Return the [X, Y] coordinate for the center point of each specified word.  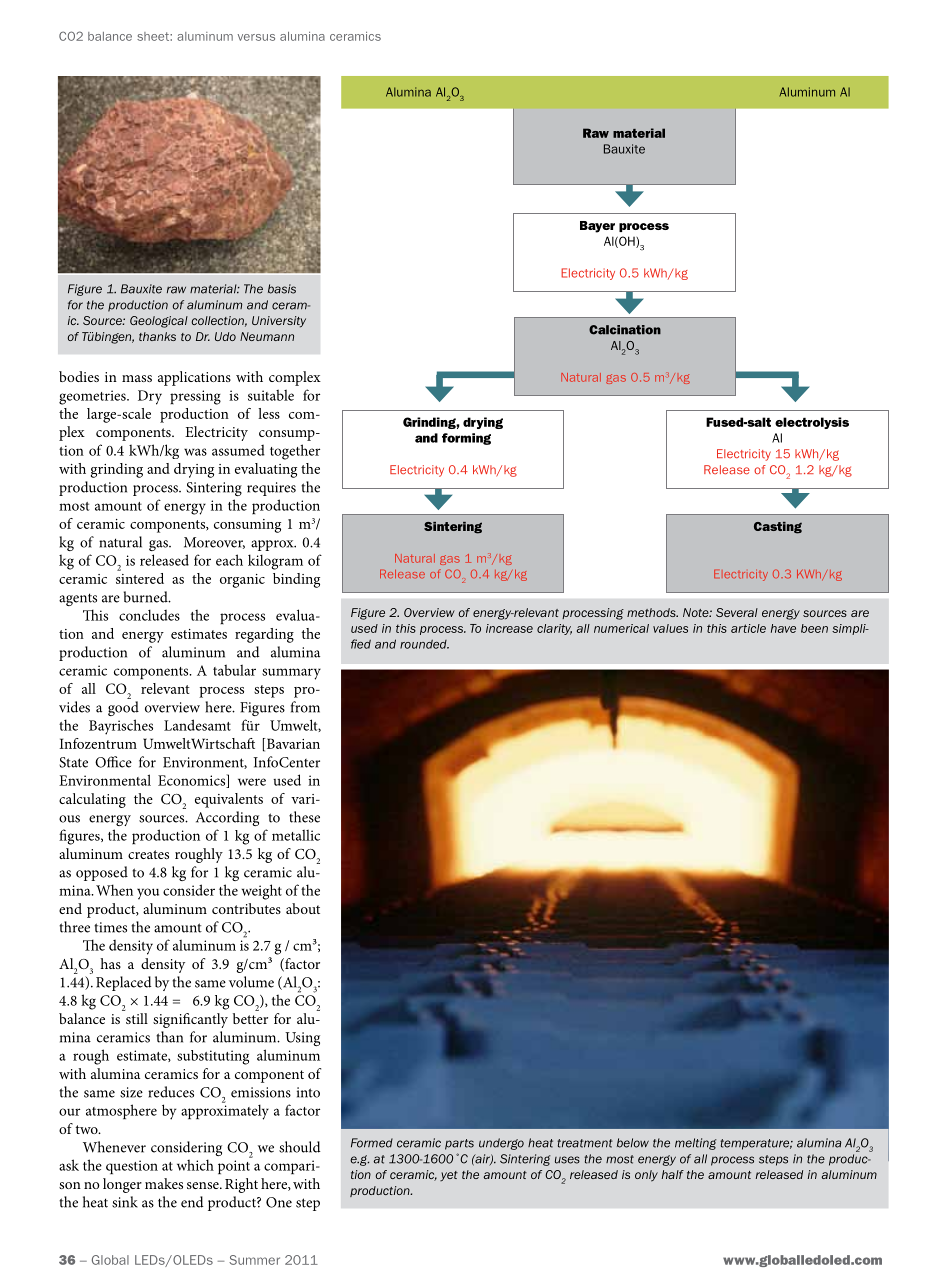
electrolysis [812, 423]
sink [125, 1202]
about [303, 908]
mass [137, 378]
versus [256, 37]
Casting [778, 528]
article [748, 628]
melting [696, 1144]
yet [449, 1176]
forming [466, 439]
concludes [149, 615]
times [110, 927]
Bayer [597, 227]
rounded [424, 644]
